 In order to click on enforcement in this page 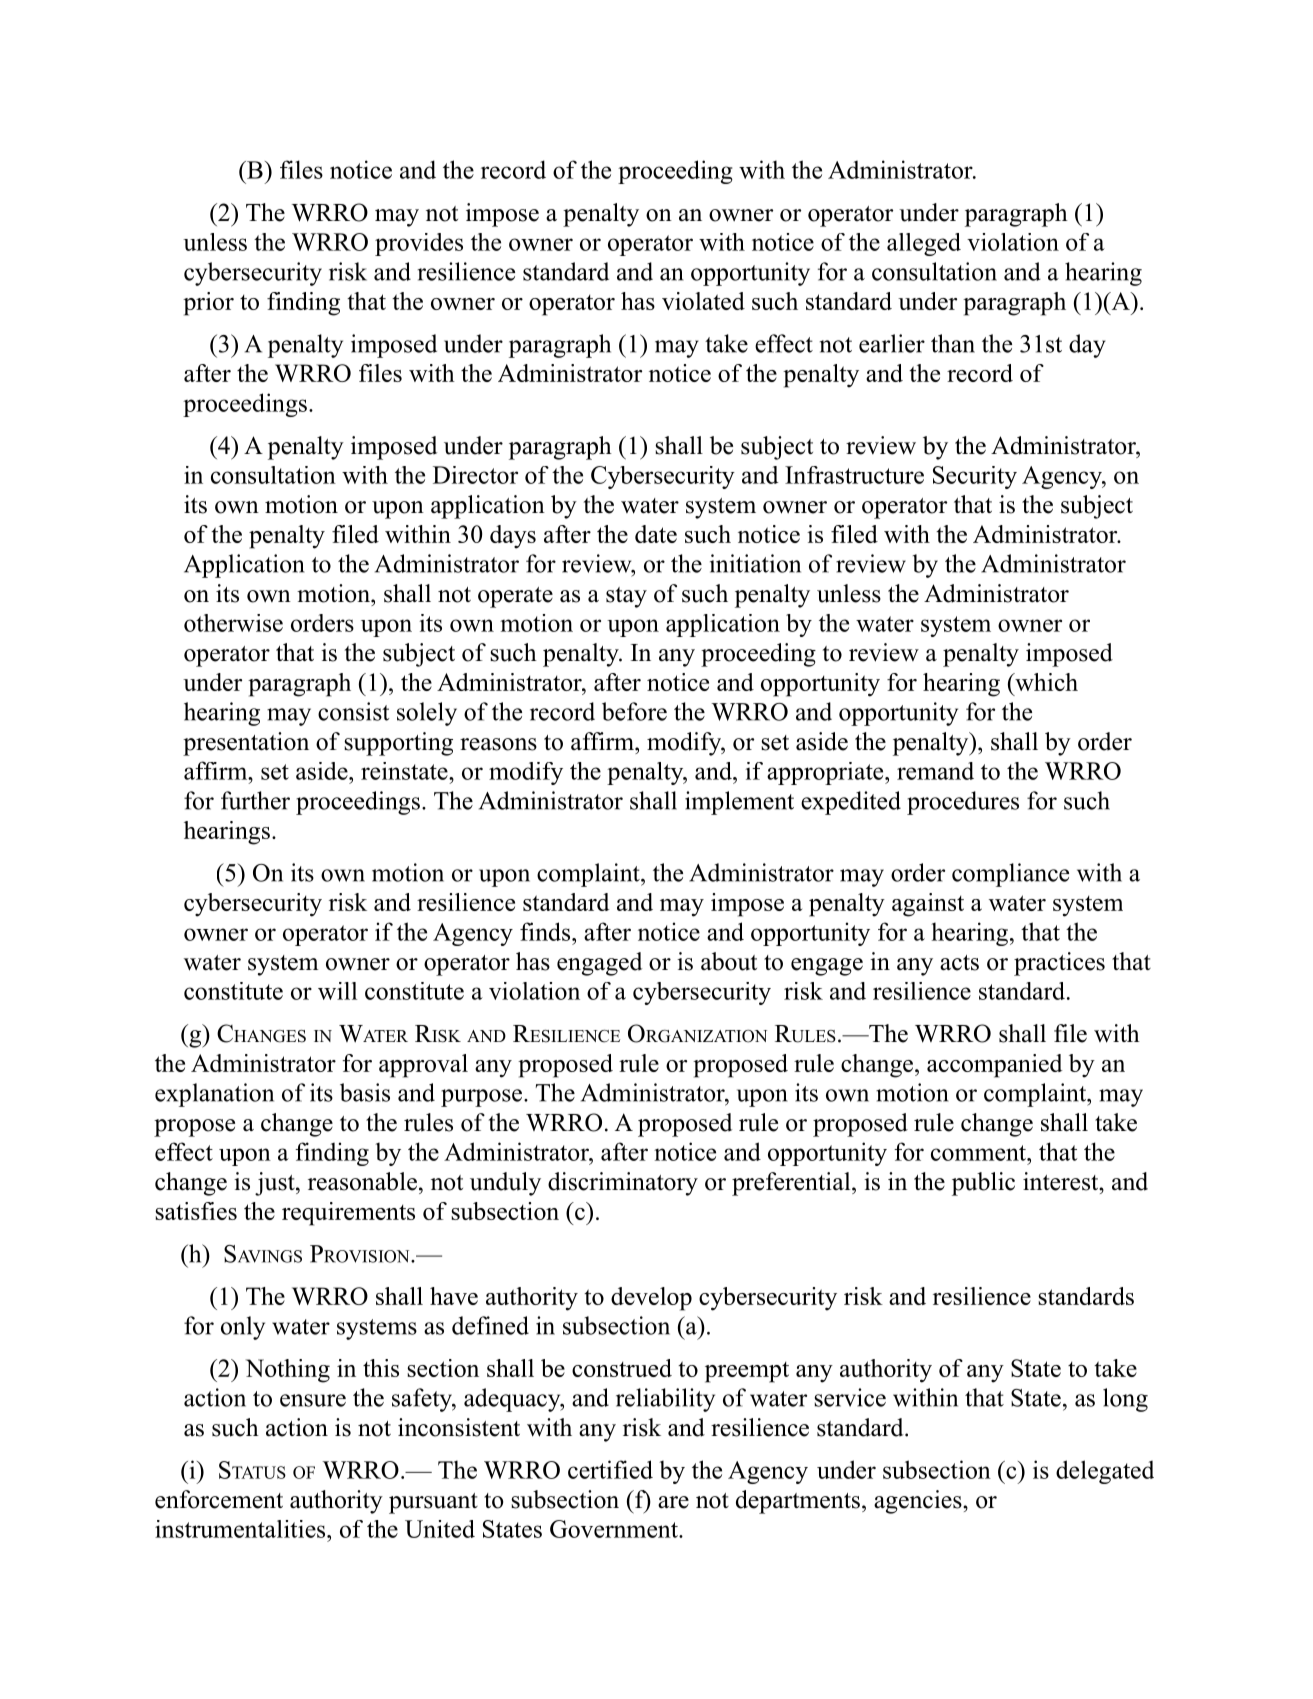, I will do `click(219, 1499)`.
